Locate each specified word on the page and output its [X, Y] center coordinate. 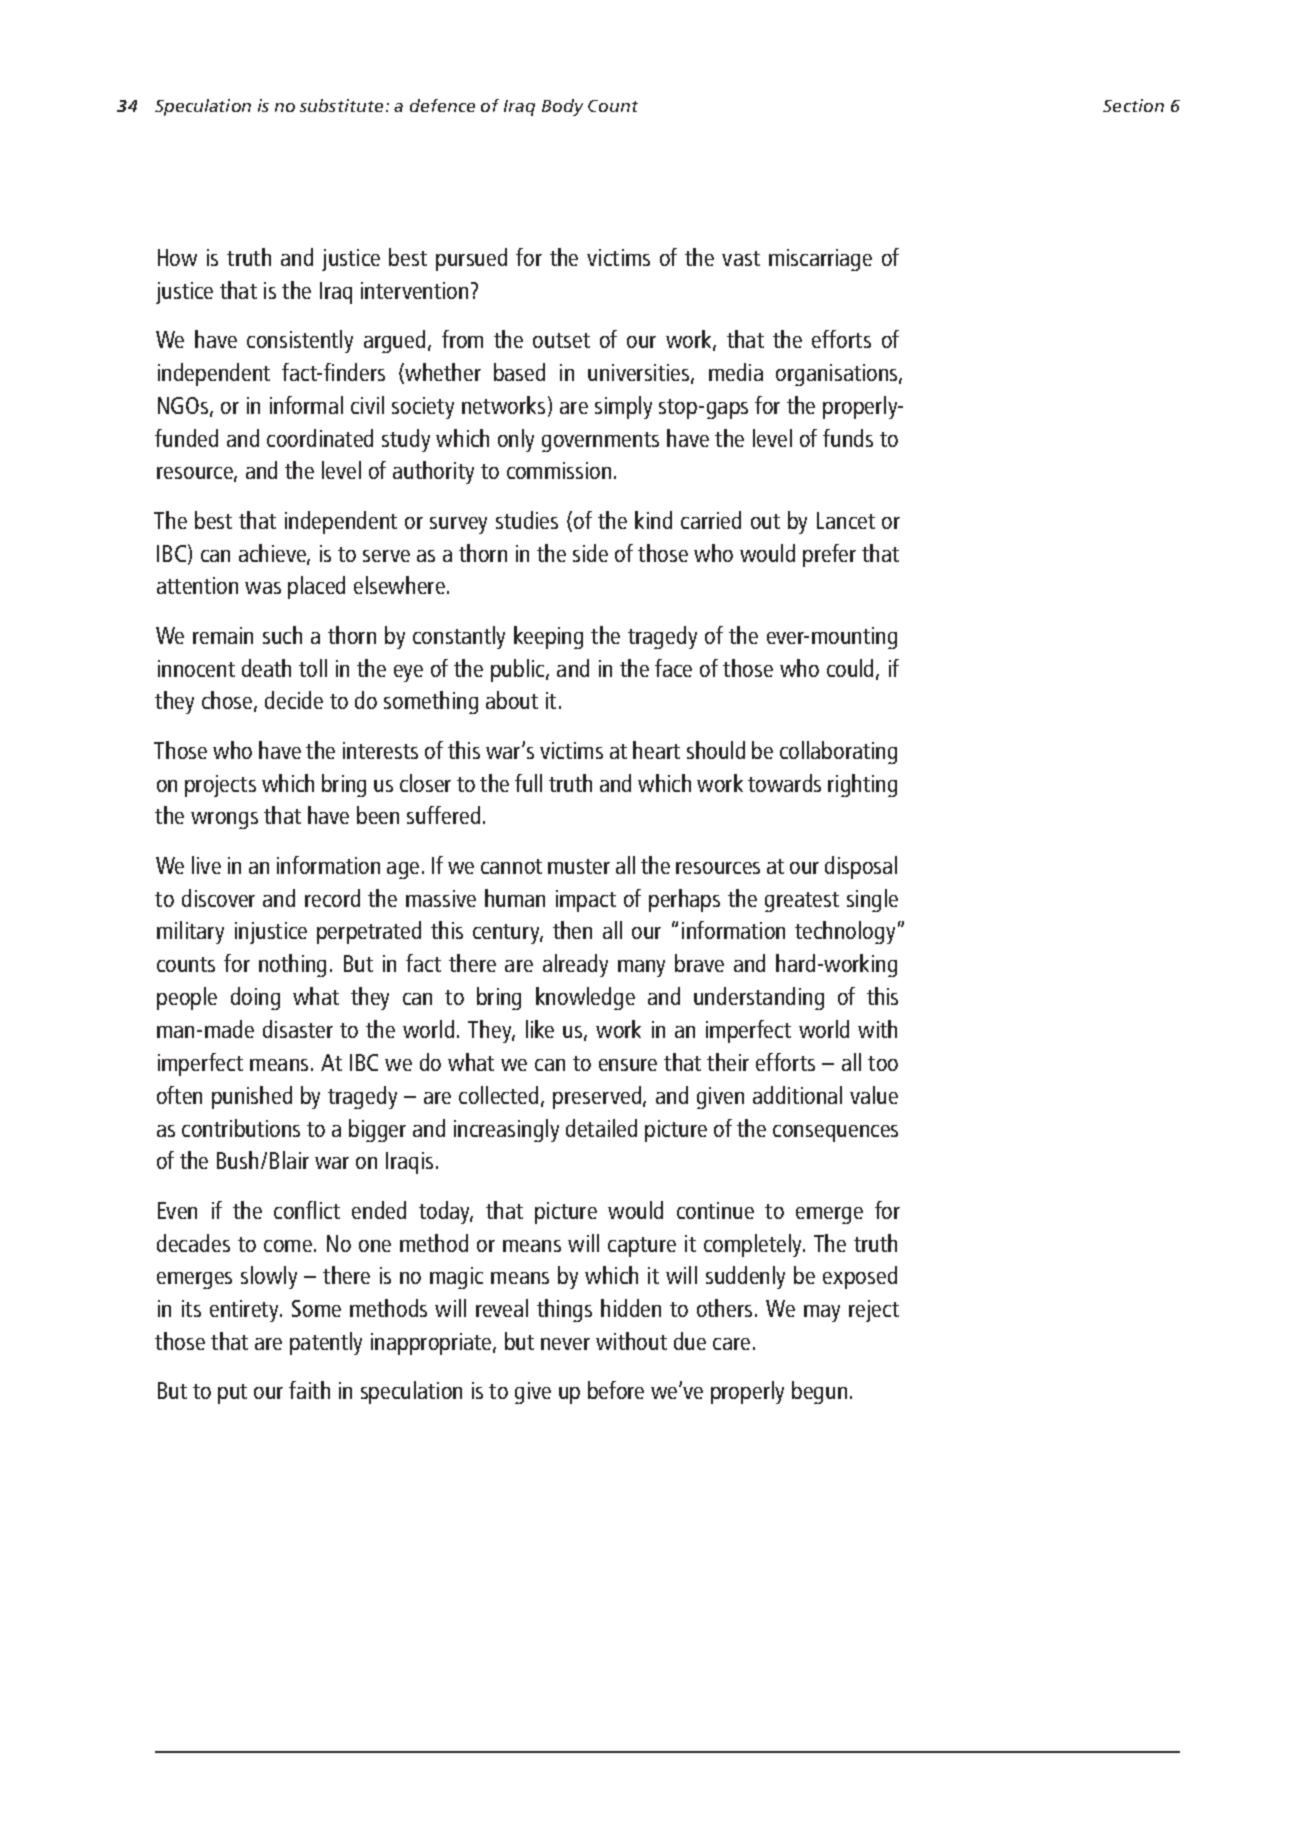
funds [848, 438]
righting [862, 785]
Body [562, 107]
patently [326, 1343]
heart [656, 750]
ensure [628, 1065]
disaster [298, 1029]
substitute [341, 105]
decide [294, 700]
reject [874, 1311]
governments [600, 442]
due [690, 1341]
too [883, 1063]
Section [1133, 105]
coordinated [320, 438]
